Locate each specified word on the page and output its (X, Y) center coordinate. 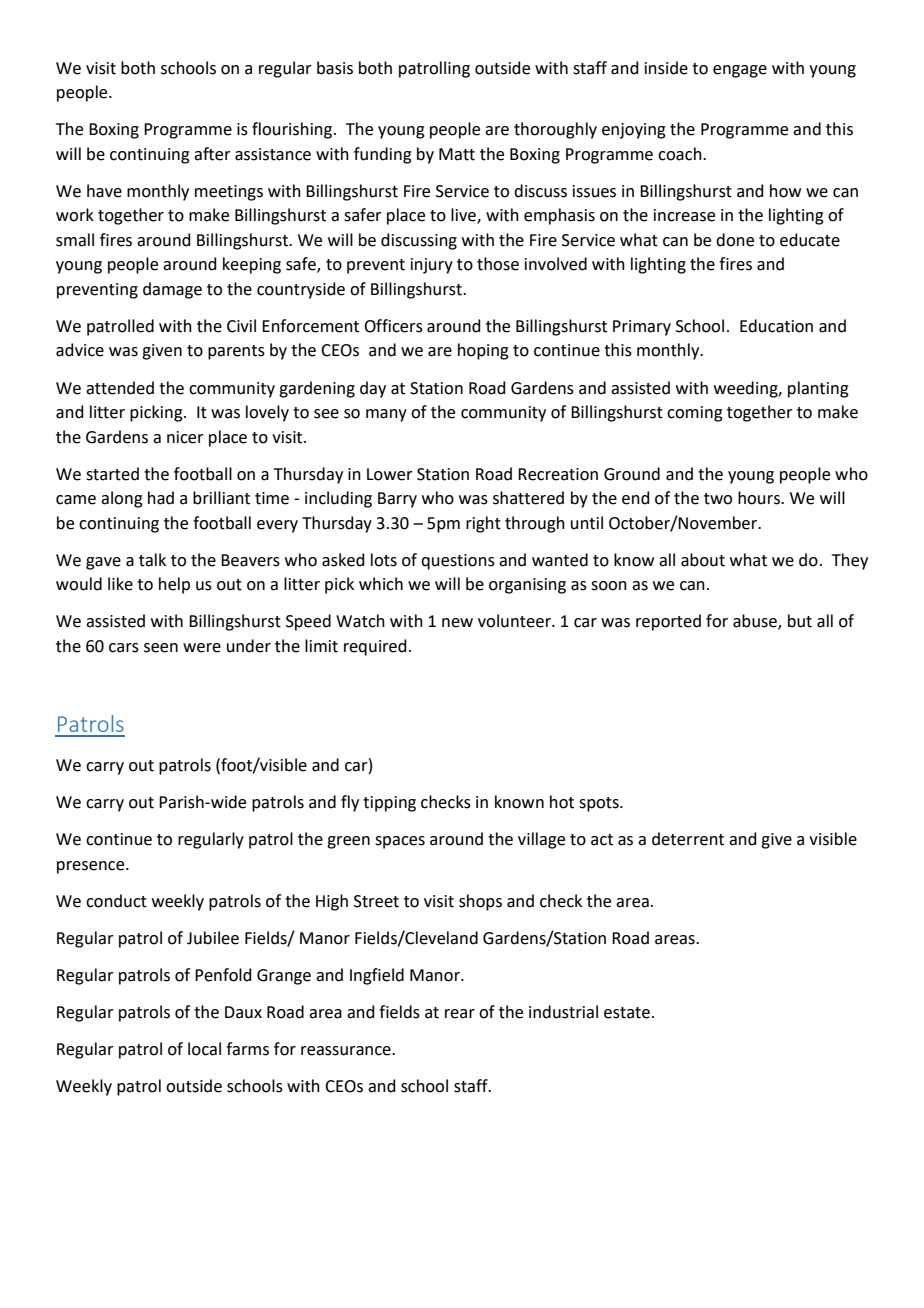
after (212, 154)
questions (458, 562)
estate (627, 1013)
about (703, 560)
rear (460, 1014)
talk (152, 560)
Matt (457, 154)
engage (740, 71)
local (204, 1049)
